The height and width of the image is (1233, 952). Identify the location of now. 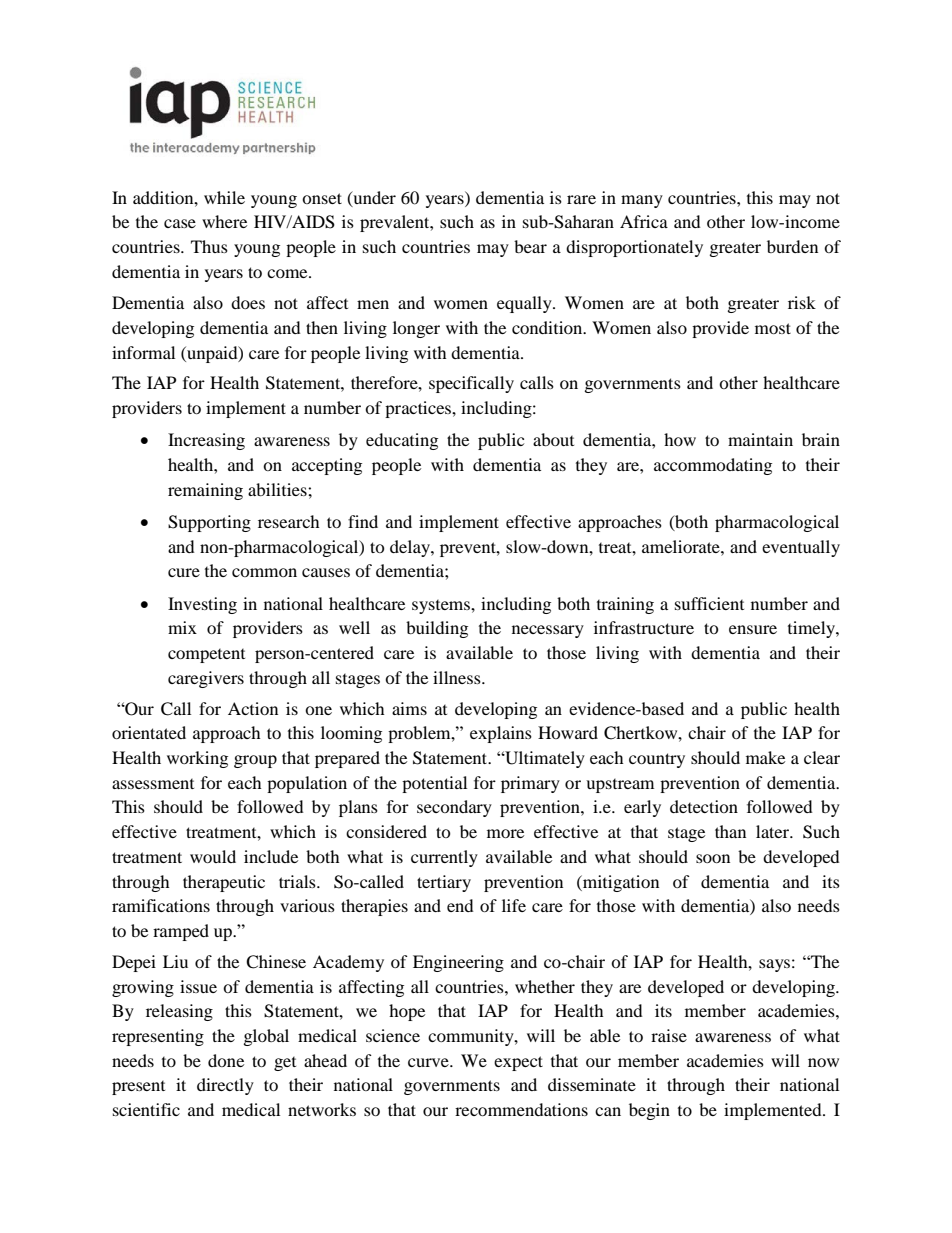
(823, 1062).
